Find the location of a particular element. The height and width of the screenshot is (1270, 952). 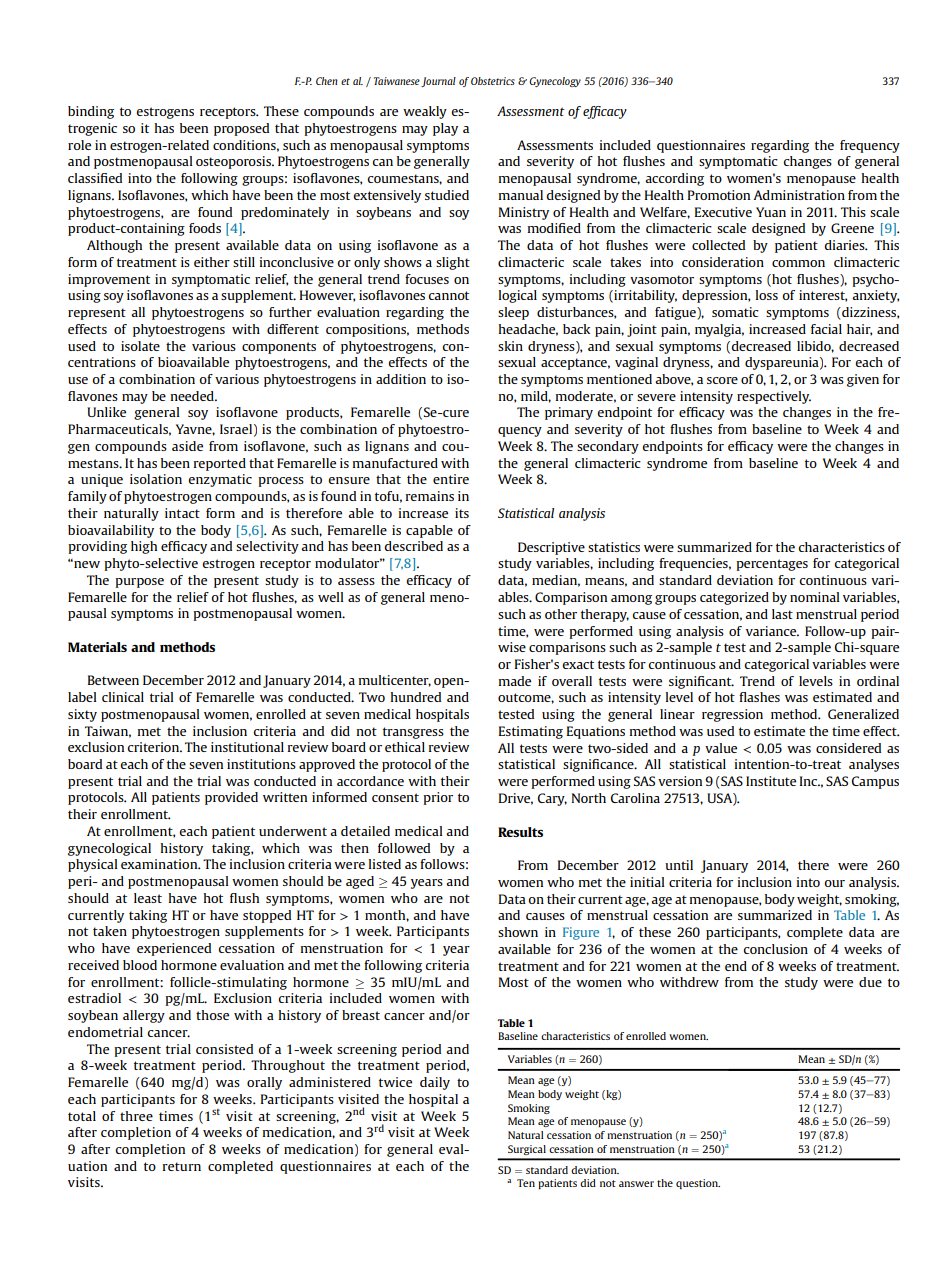

answer is located at coordinates (636, 1184).
